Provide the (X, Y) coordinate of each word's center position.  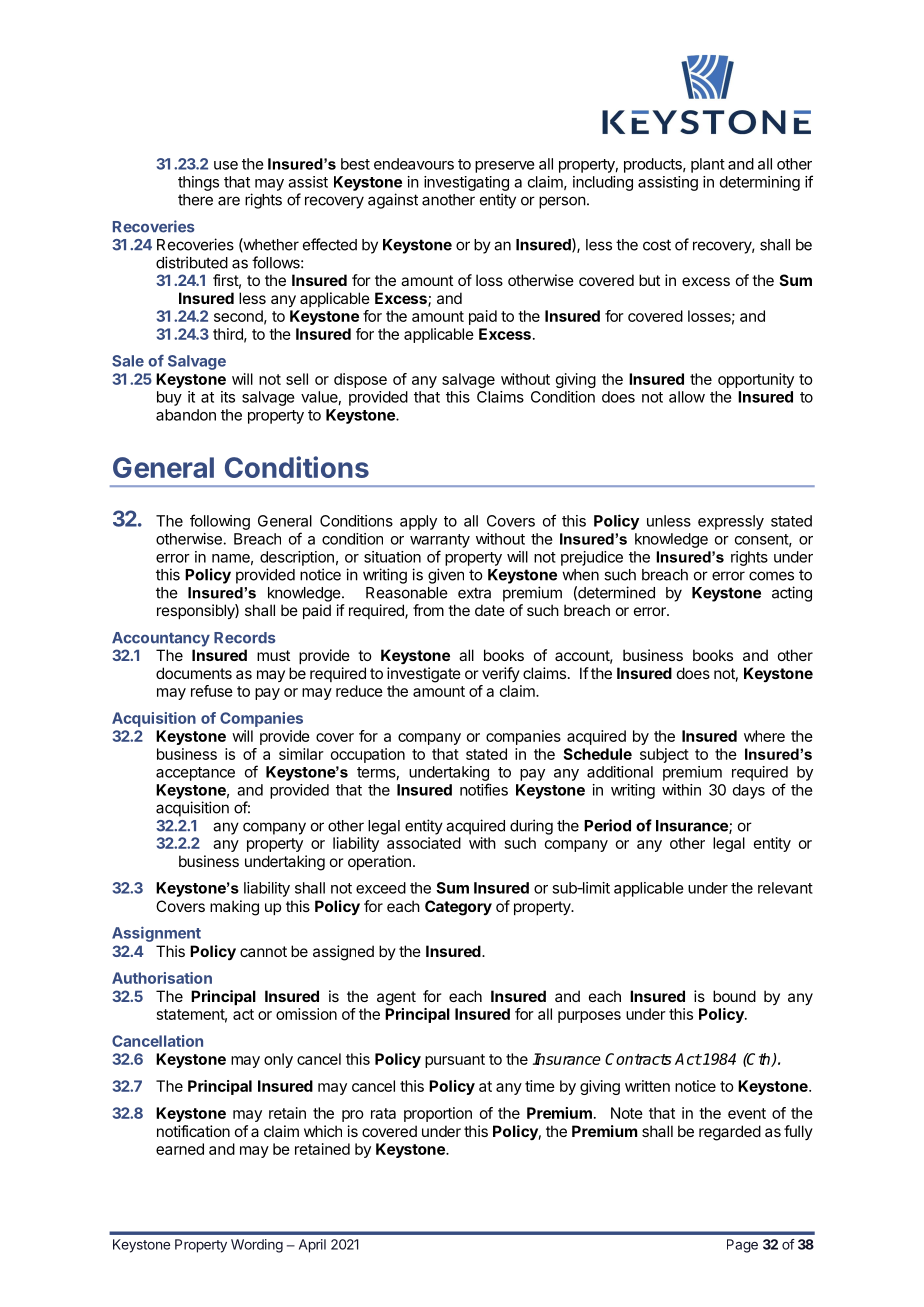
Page (742, 1246)
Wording (257, 1246)
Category (458, 908)
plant (708, 165)
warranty (440, 541)
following (220, 522)
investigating (466, 183)
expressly (731, 522)
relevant (785, 888)
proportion (438, 1114)
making (234, 908)
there (195, 200)
